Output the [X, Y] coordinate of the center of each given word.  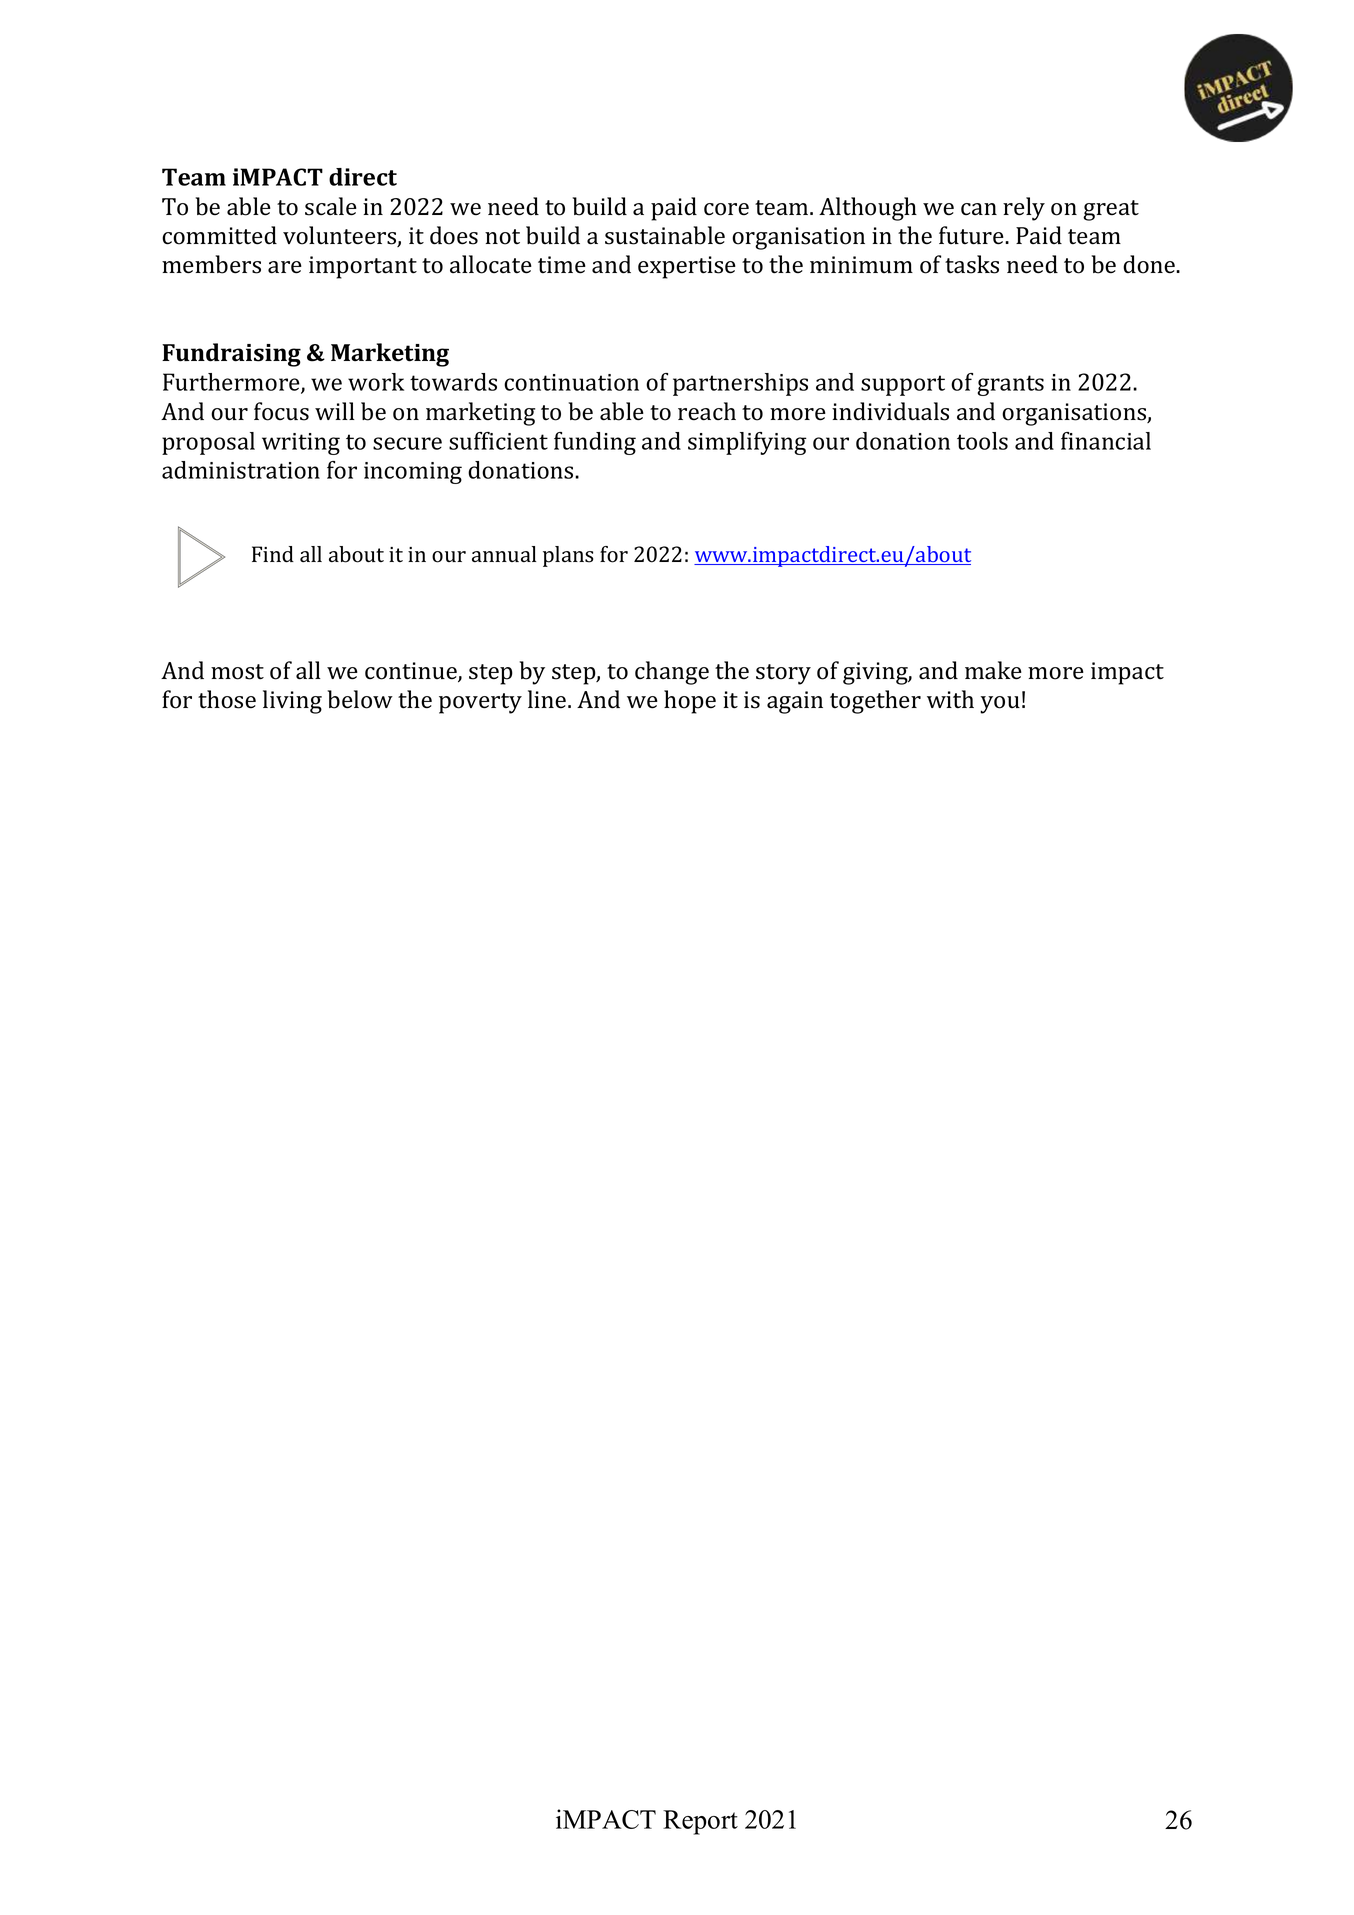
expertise [687, 267]
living [292, 702]
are [285, 267]
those [227, 699]
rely [1024, 209]
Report [700, 1822]
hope [690, 702]
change [672, 673]
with [950, 699]
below [360, 699]
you [1000, 705]
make [993, 670]
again [795, 702]
